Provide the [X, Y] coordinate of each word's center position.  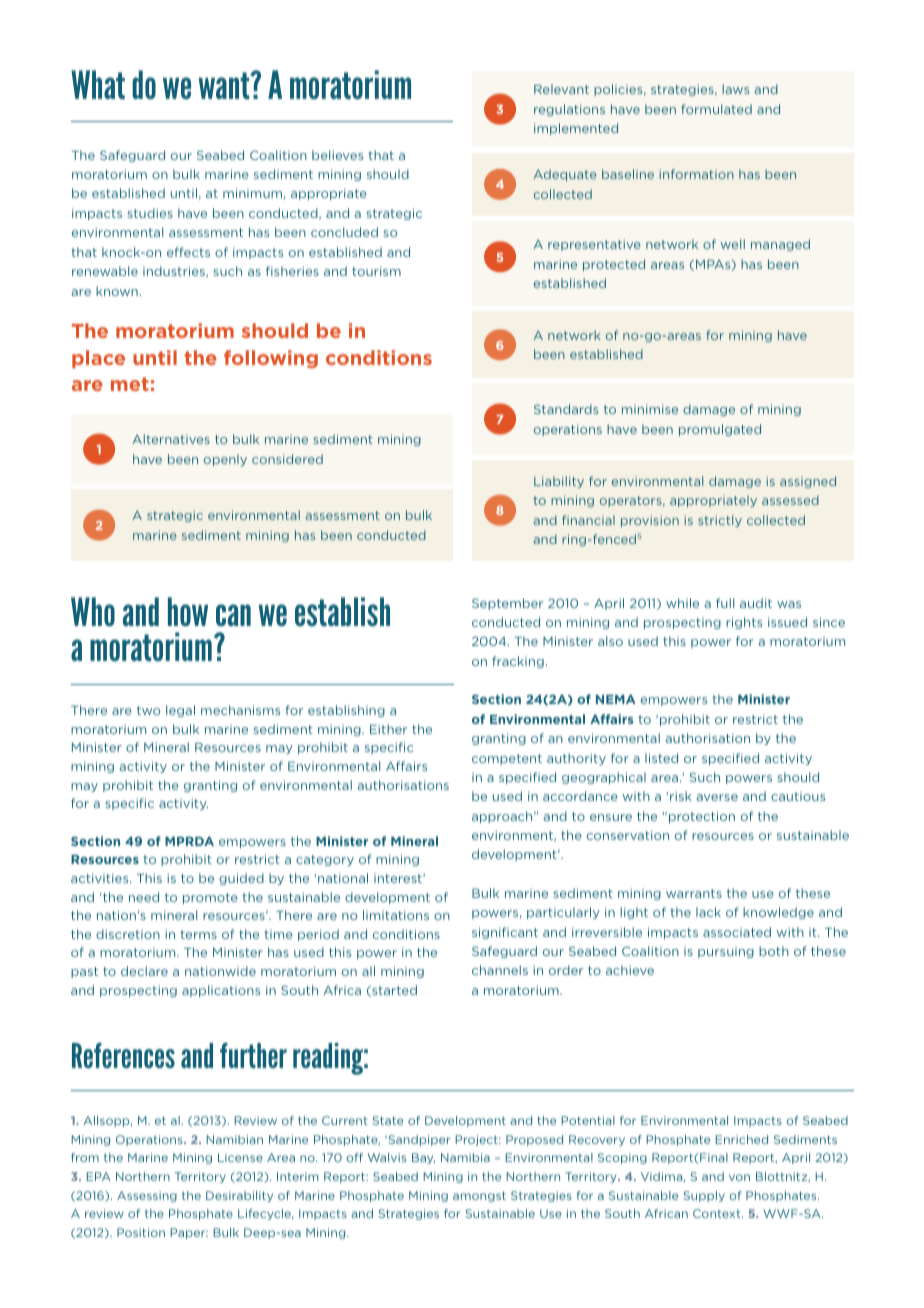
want [225, 86]
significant [505, 933]
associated [737, 932]
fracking [518, 662]
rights [744, 623]
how [188, 612]
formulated [716, 109]
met [130, 384]
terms [198, 934]
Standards [566, 409]
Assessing [147, 1196]
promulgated [720, 430]
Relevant [561, 89]
